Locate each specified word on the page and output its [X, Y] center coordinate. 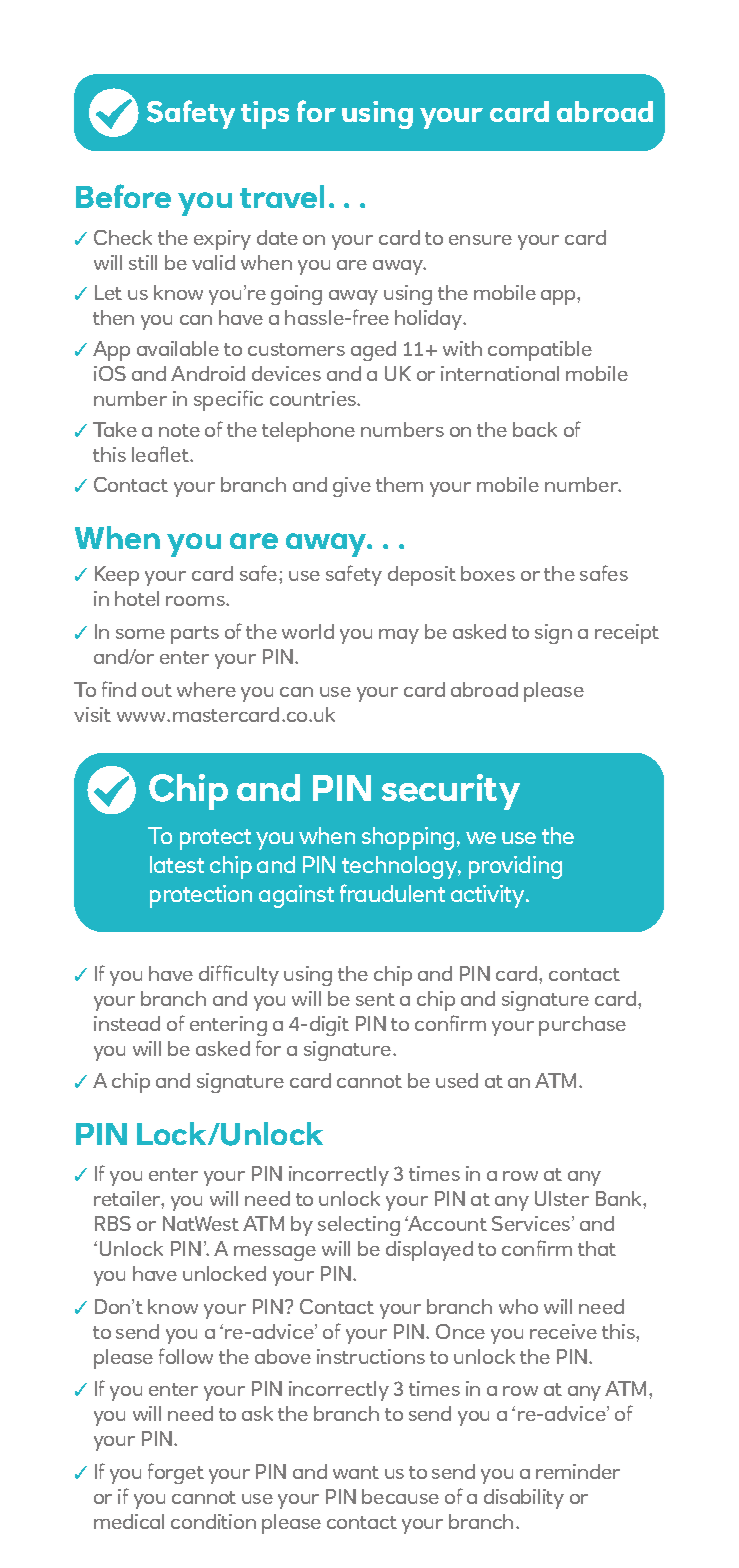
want [356, 1472]
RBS [113, 1223]
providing [515, 867]
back [535, 429]
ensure [480, 240]
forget [176, 1473]
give [352, 487]
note [179, 430]
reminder [578, 1471]
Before [123, 196]
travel [282, 196]
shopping [408, 838]
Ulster [562, 1198]
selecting [359, 1226]
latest [177, 864]
